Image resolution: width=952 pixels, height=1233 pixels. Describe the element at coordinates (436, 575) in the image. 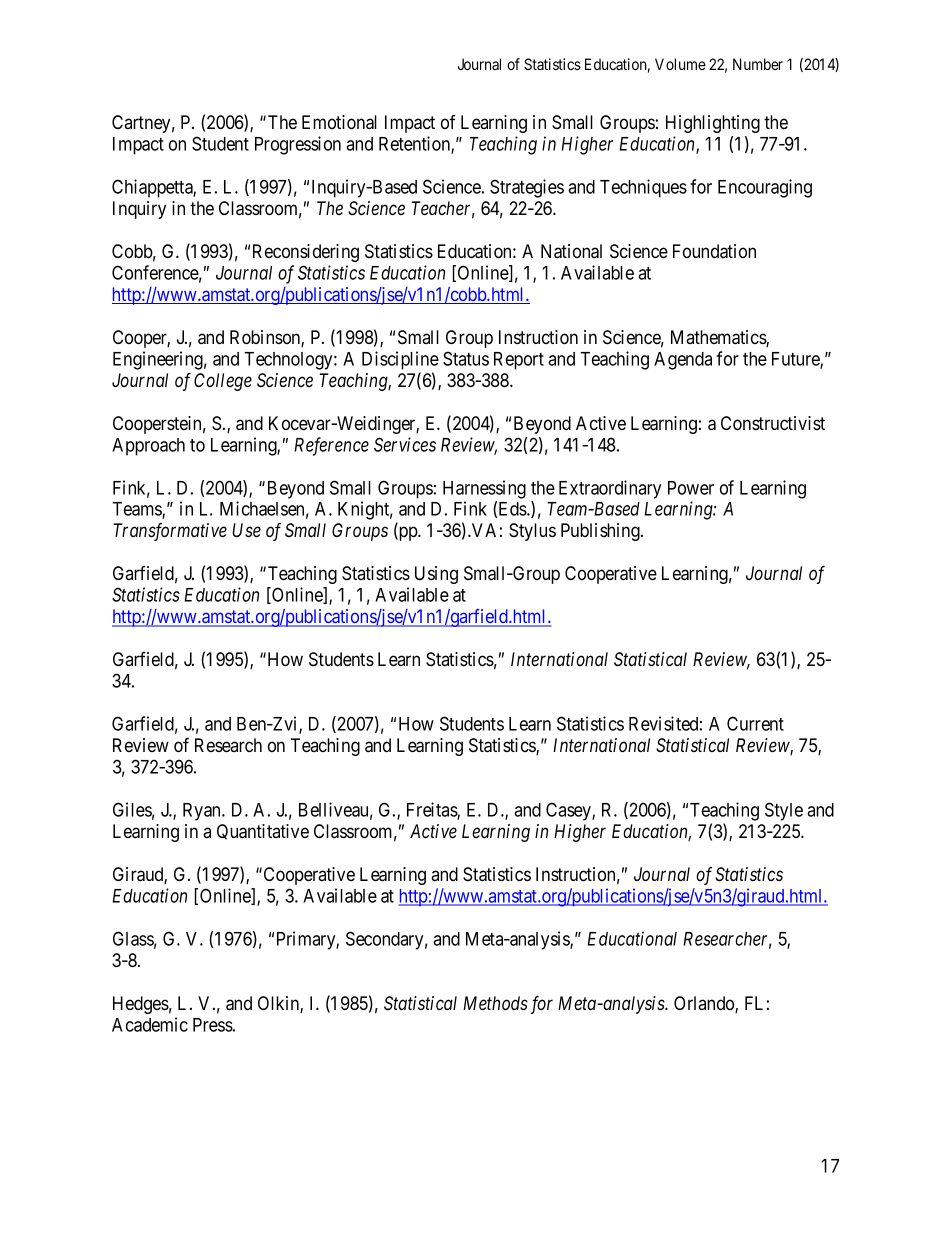

I see `Using` at that location.
